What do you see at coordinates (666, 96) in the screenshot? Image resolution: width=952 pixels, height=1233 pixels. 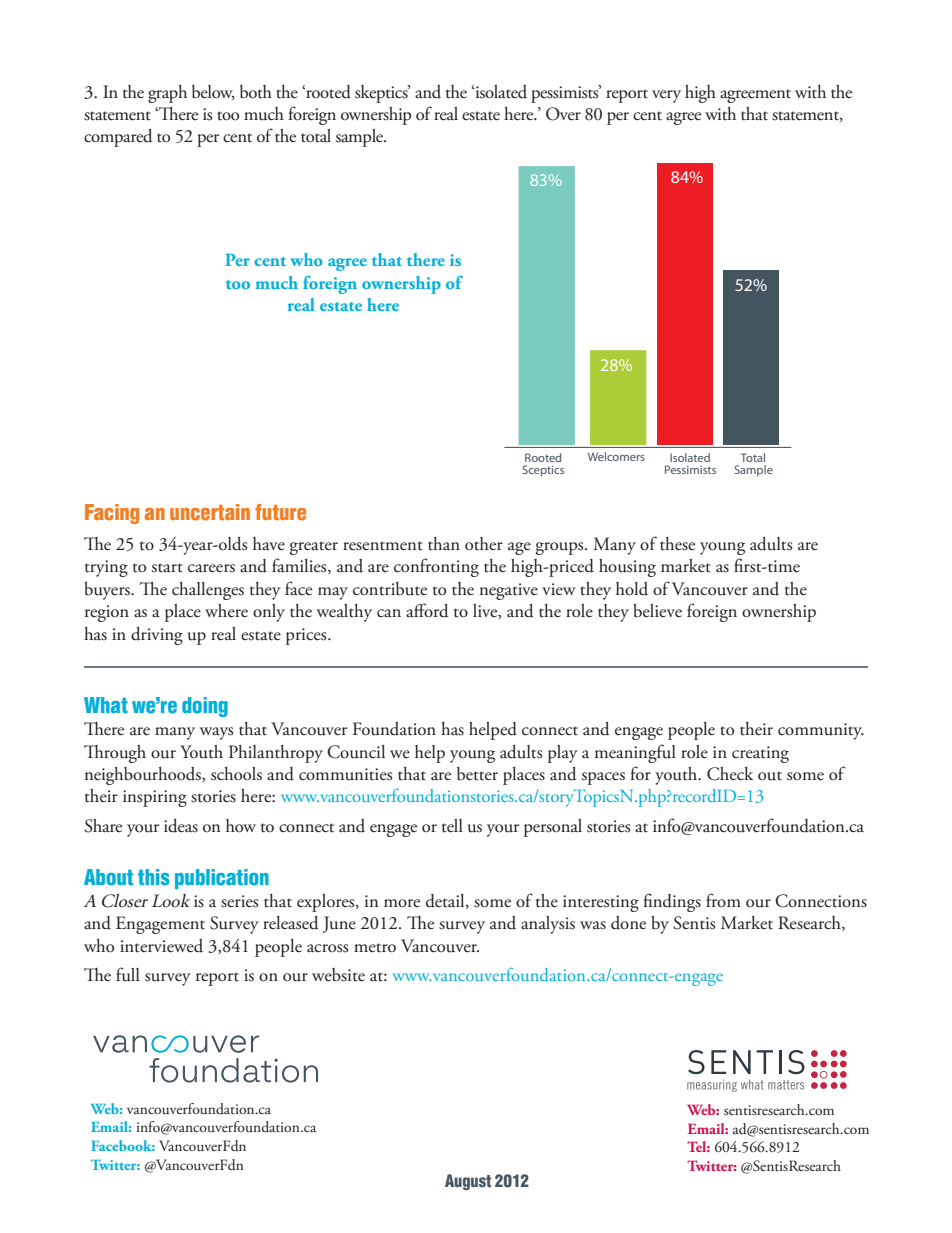 I see `very` at bounding box center [666, 96].
